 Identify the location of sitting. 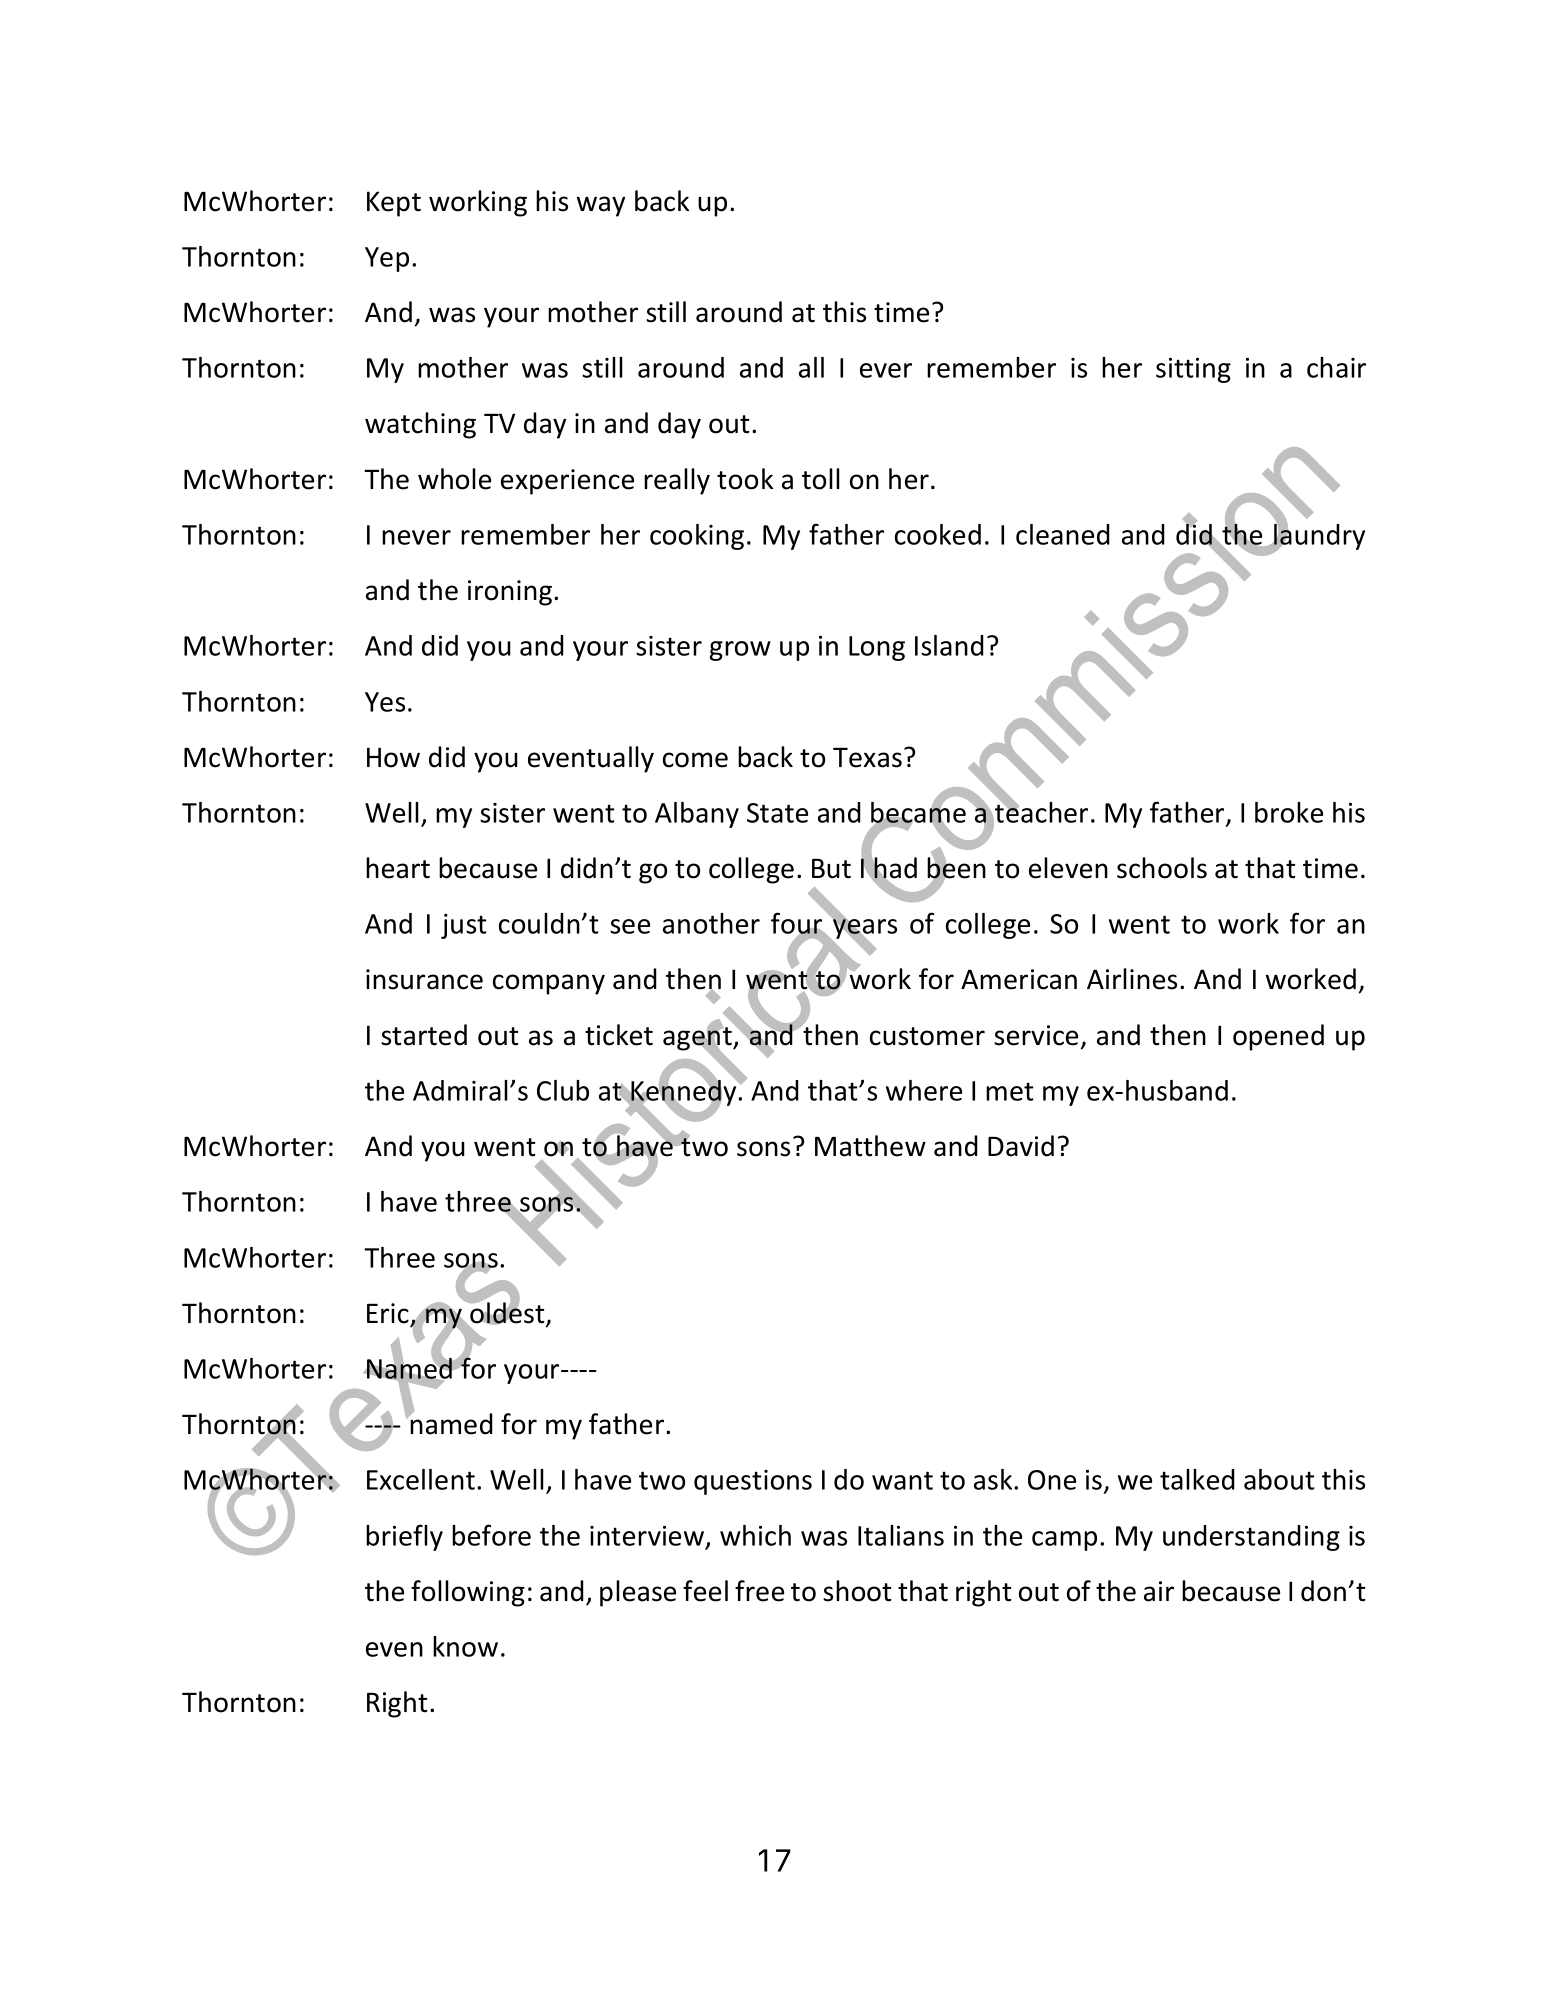
(1193, 370).
